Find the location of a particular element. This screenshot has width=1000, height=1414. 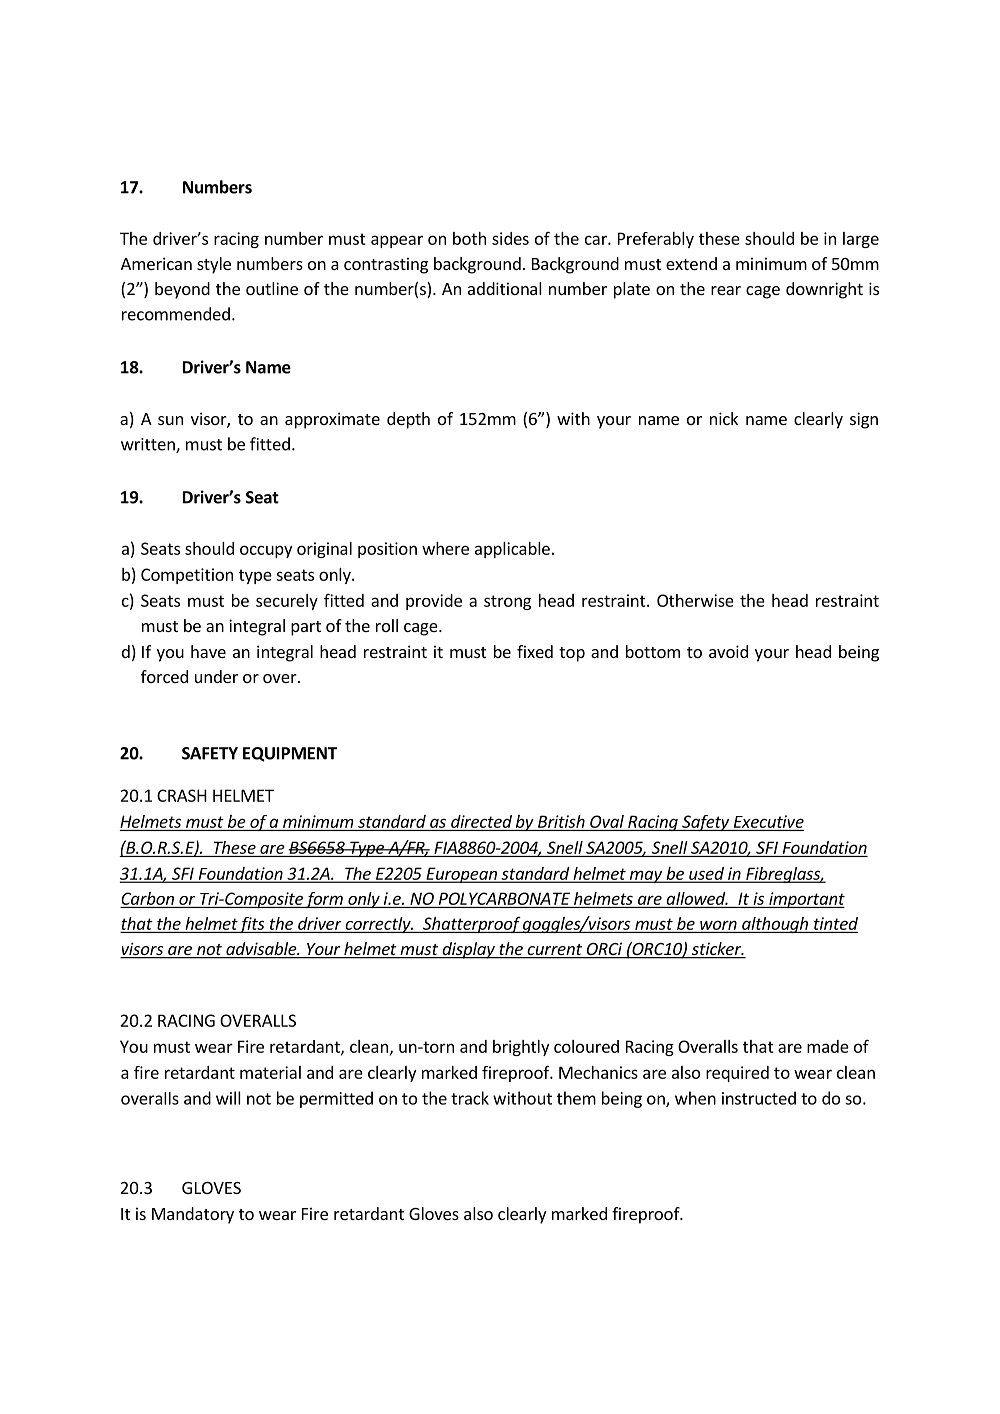

Mandatory is located at coordinates (193, 1215).
